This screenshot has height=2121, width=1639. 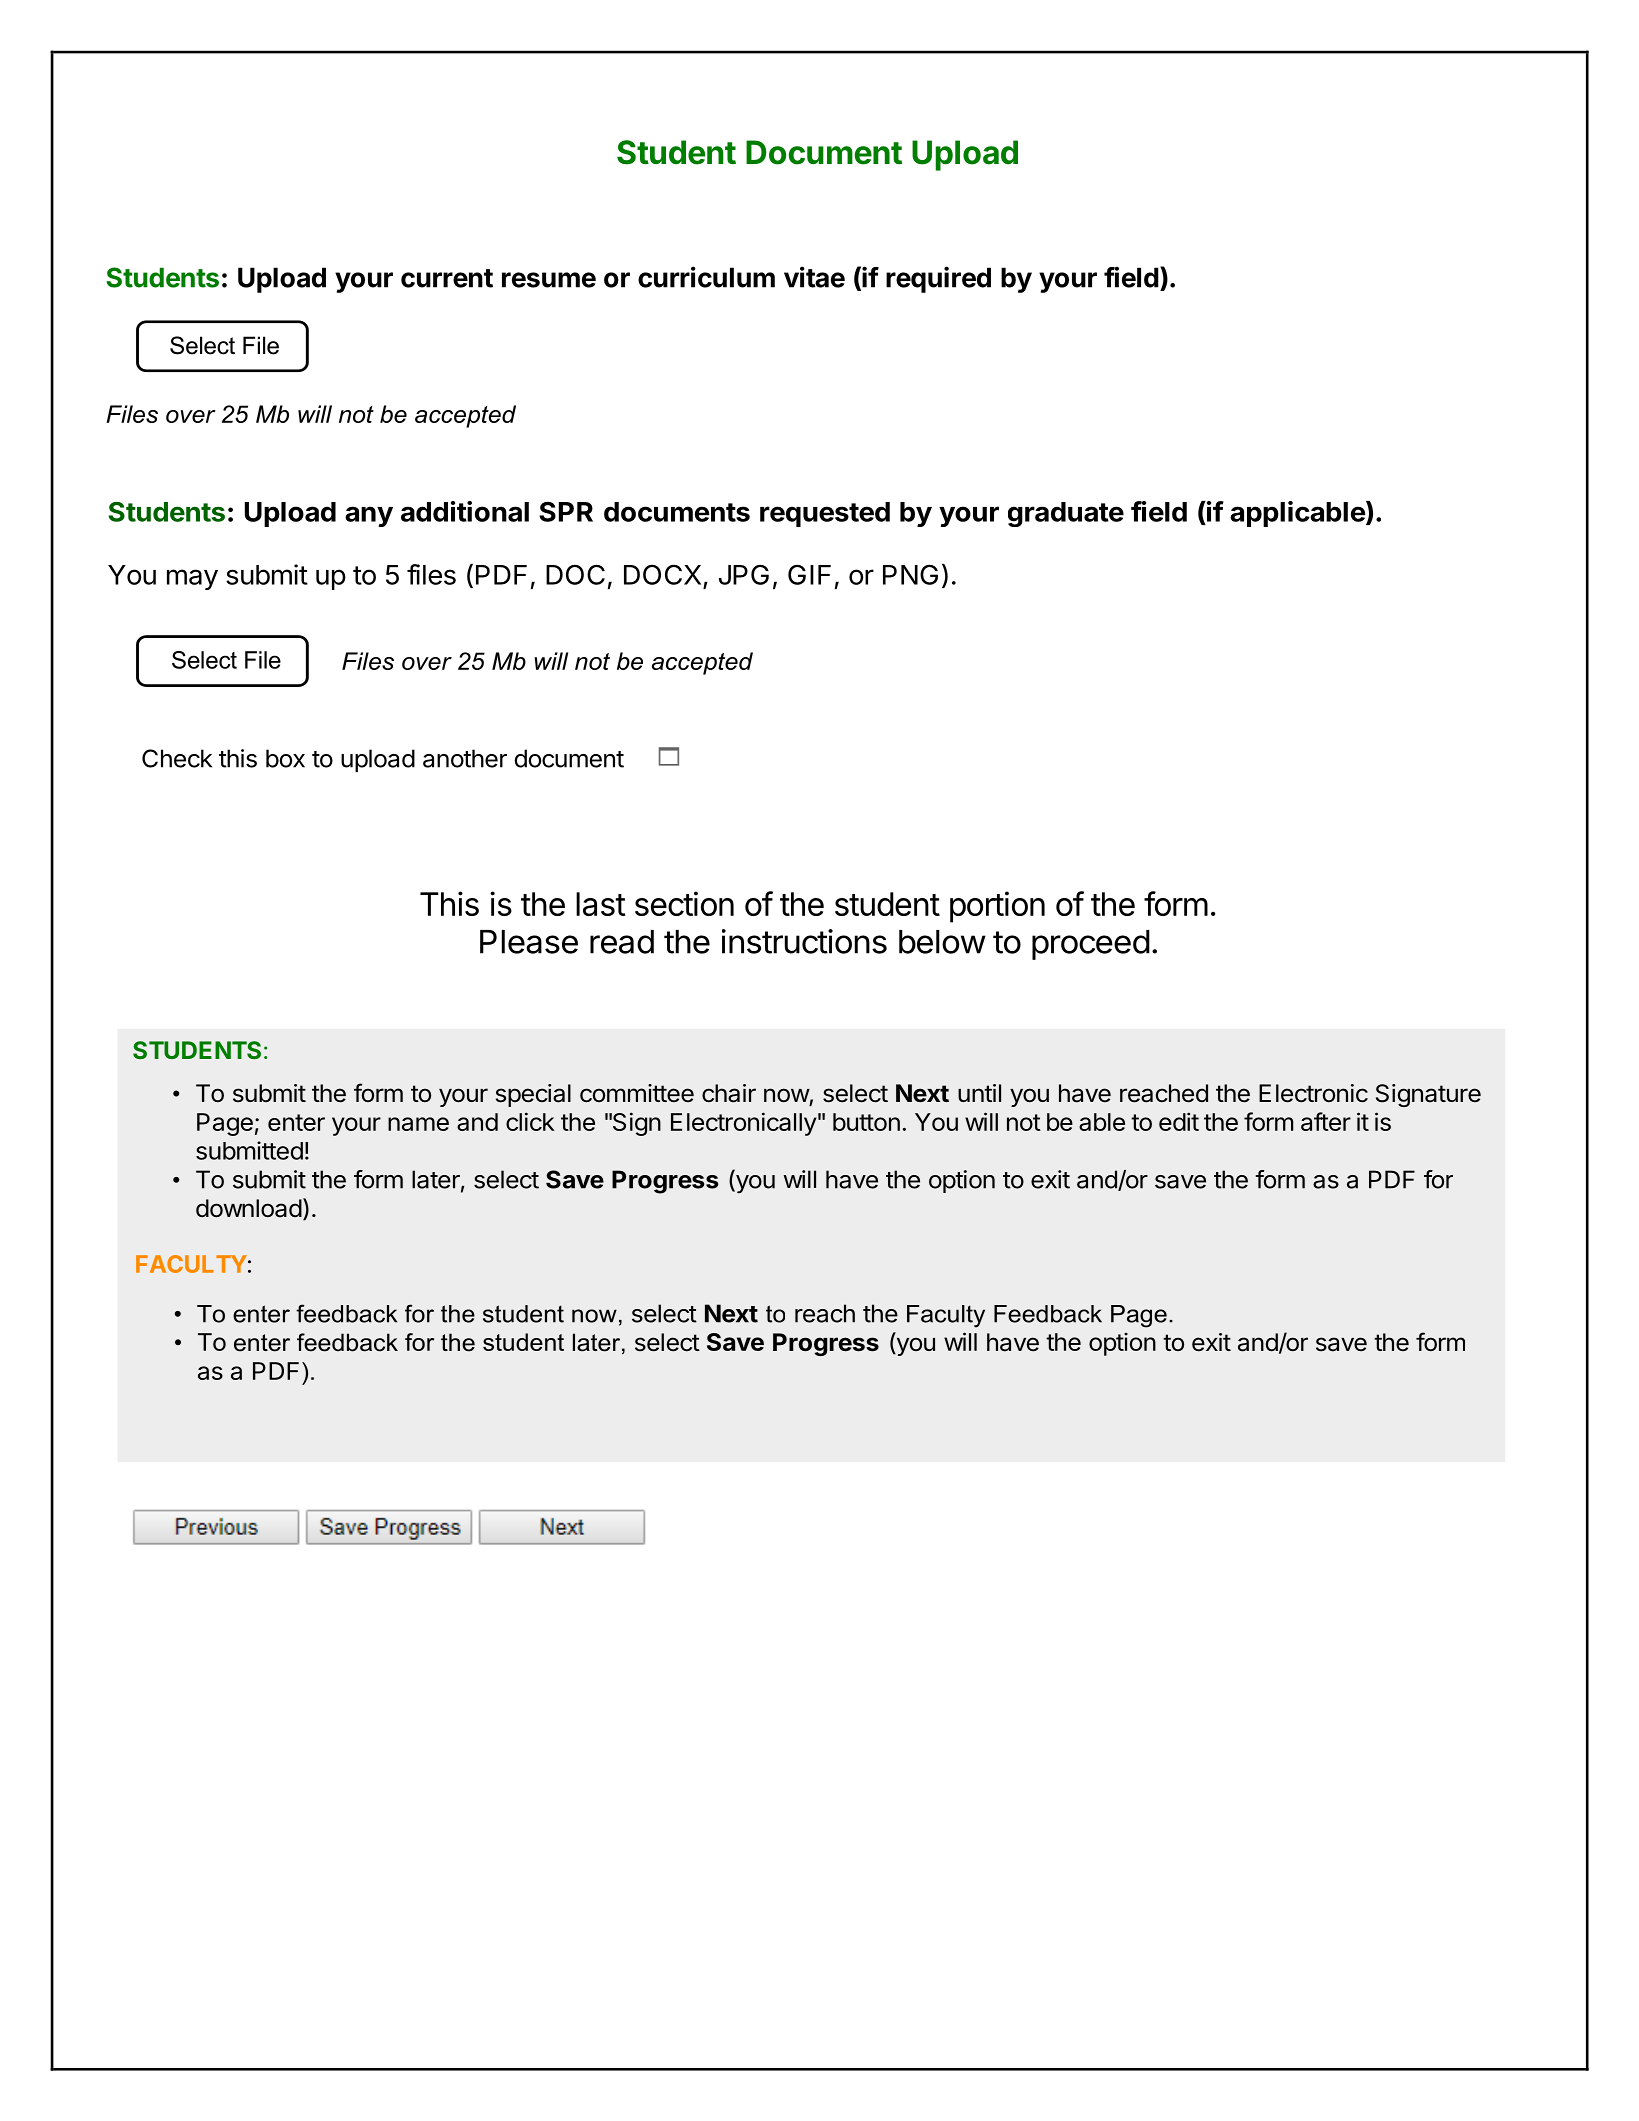 I want to click on portion, so click(x=997, y=907).
